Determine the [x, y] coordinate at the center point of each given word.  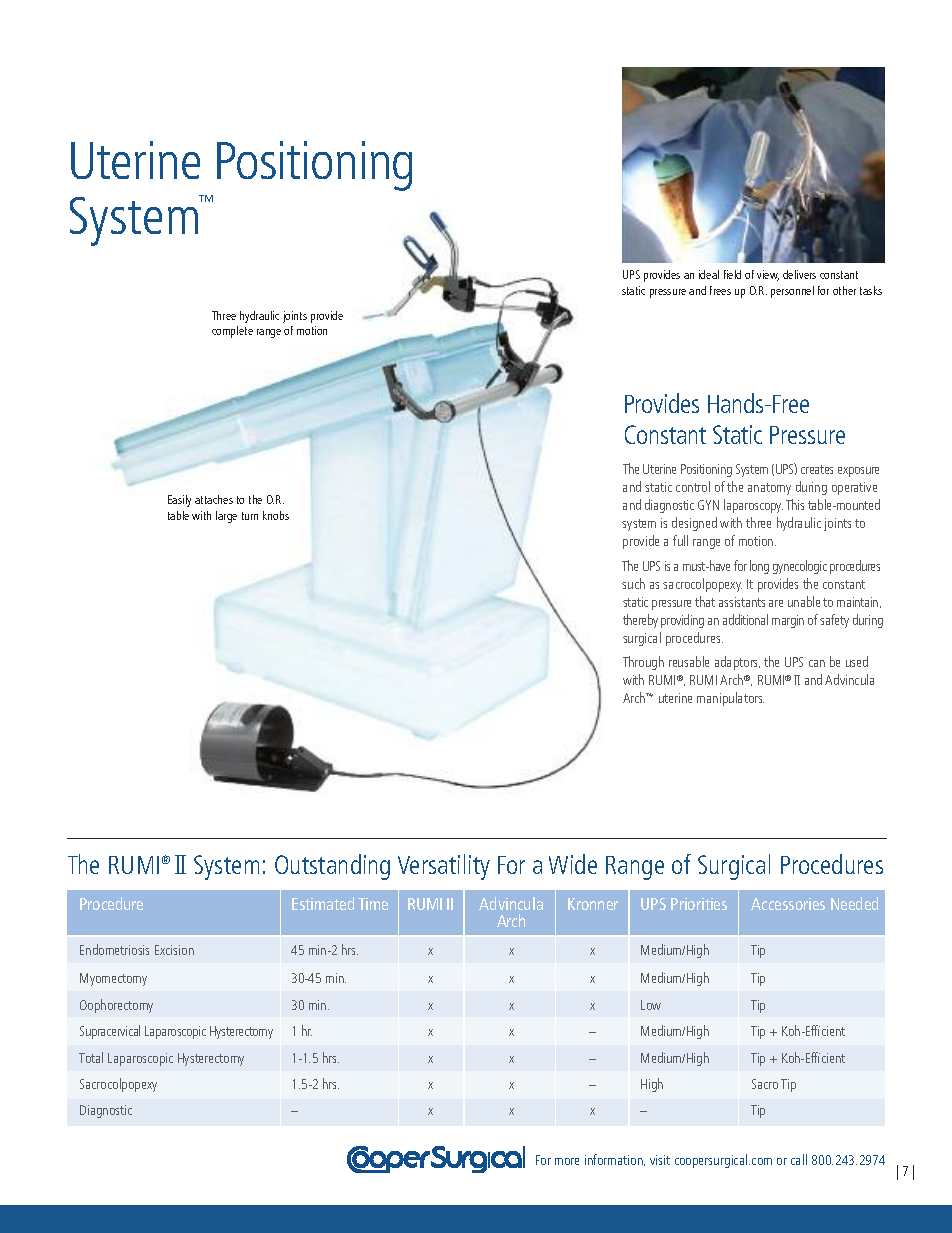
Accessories [788, 904]
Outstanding [332, 867]
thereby [640, 621]
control [693, 486]
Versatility [444, 867]
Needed [854, 903]
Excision [174, 950]
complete [232, 332]
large [226, 517]
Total [91, 1057]
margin [788, 621]
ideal [709, 274]
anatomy [769, 489]
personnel [792, 292]
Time [373, 904]
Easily [179, 501]
